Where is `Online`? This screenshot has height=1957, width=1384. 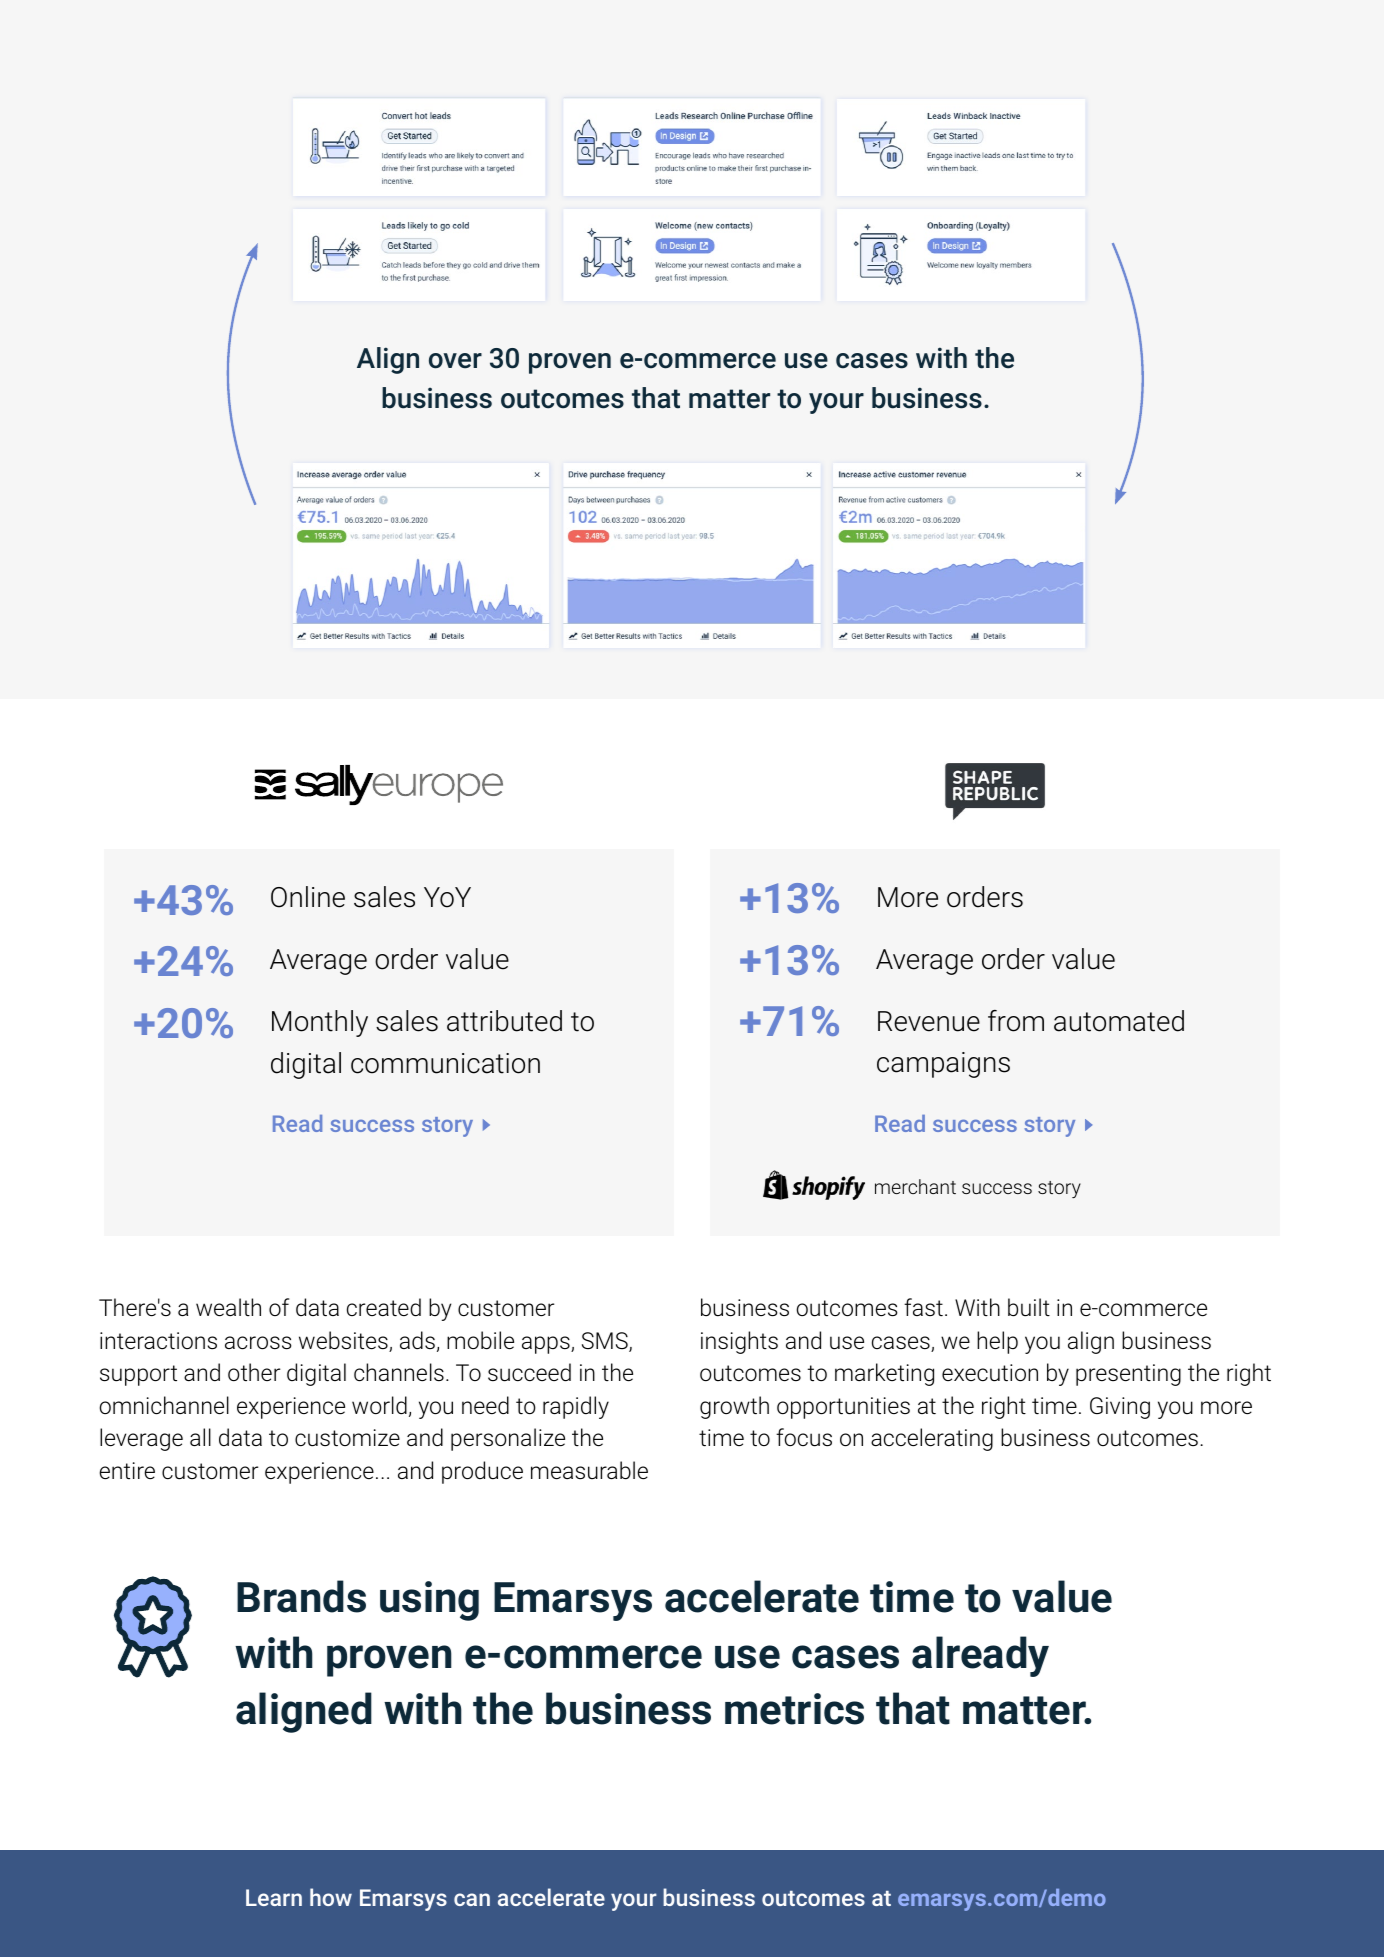
Online is located at coordinates (308, 897).
